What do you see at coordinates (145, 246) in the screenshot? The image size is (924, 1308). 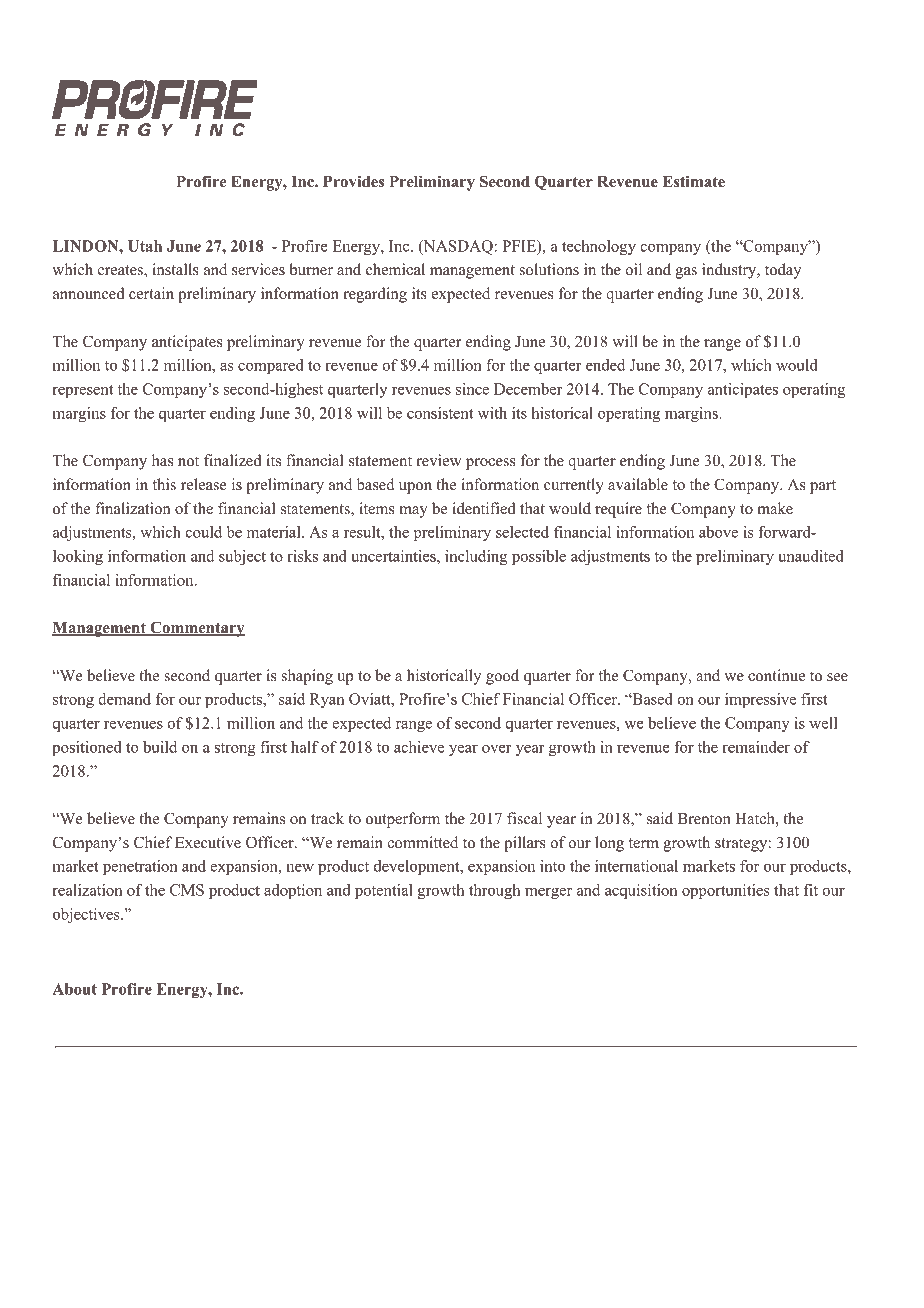 I see `Utah` at bounding box center [145, 246].
